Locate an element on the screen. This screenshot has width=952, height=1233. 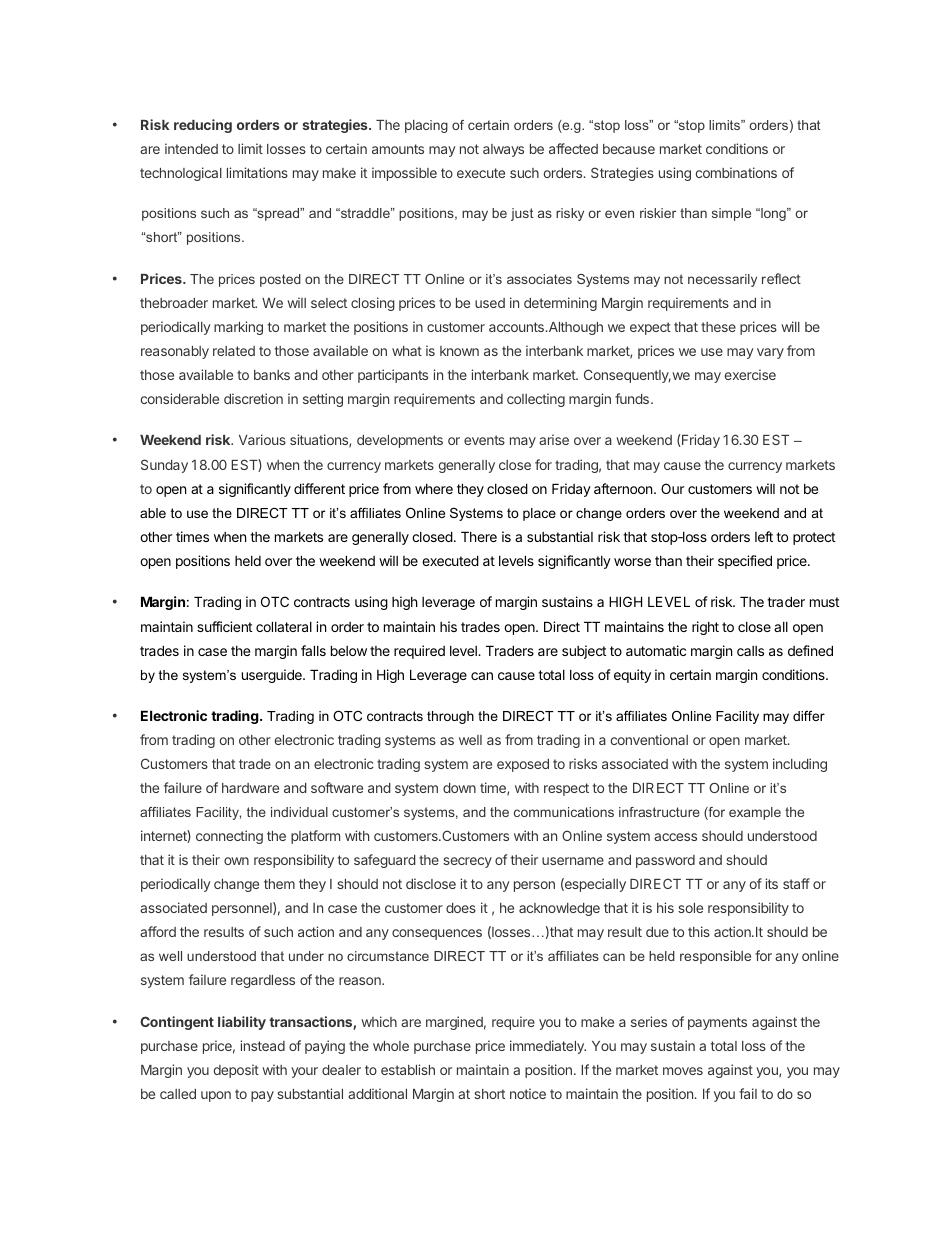
left is located at coordinates (764, 536).
